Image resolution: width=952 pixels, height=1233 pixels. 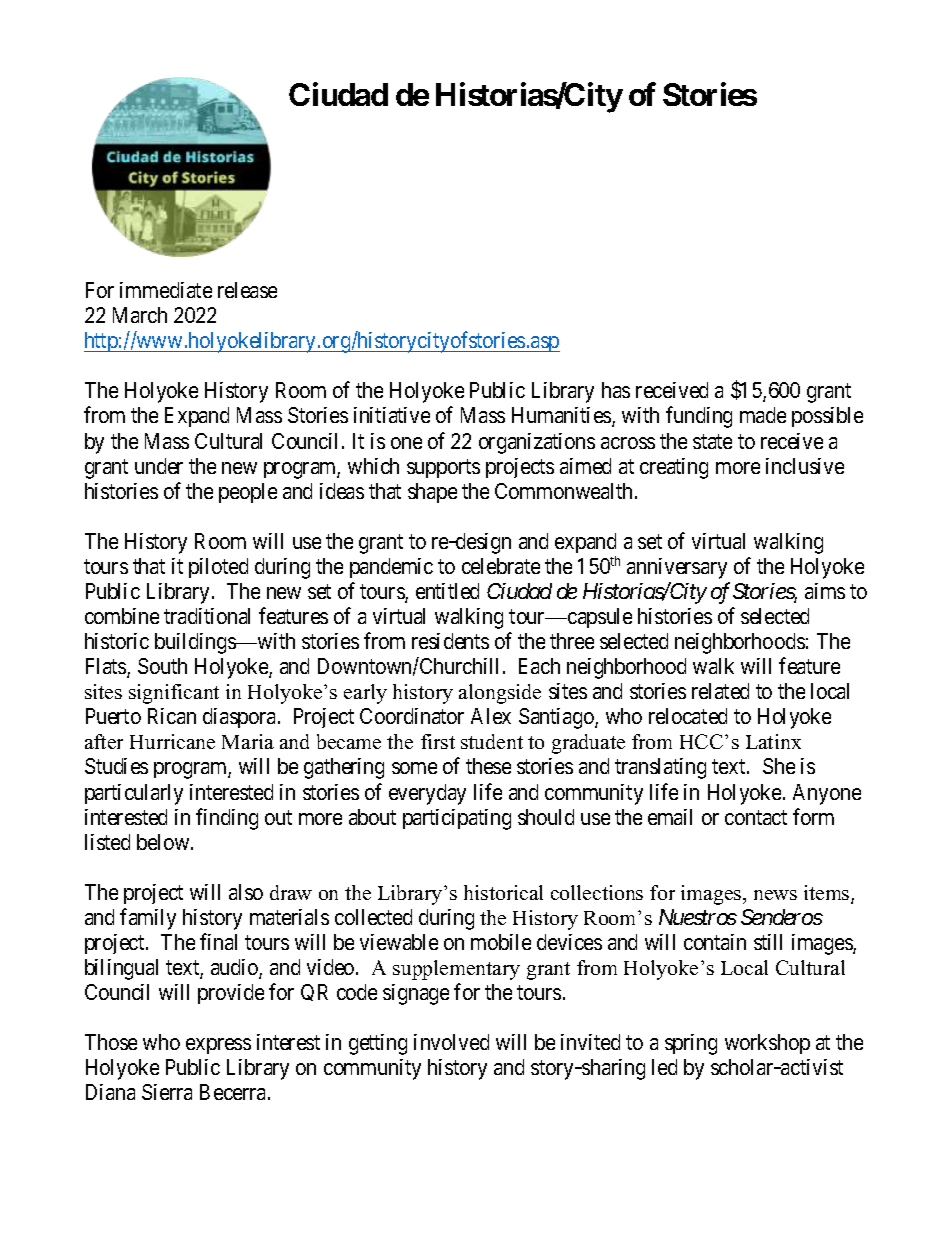 What do you see at coordinates (174, 694) in the screenshot?
I see `significant` at bounding box center [174, 694].
